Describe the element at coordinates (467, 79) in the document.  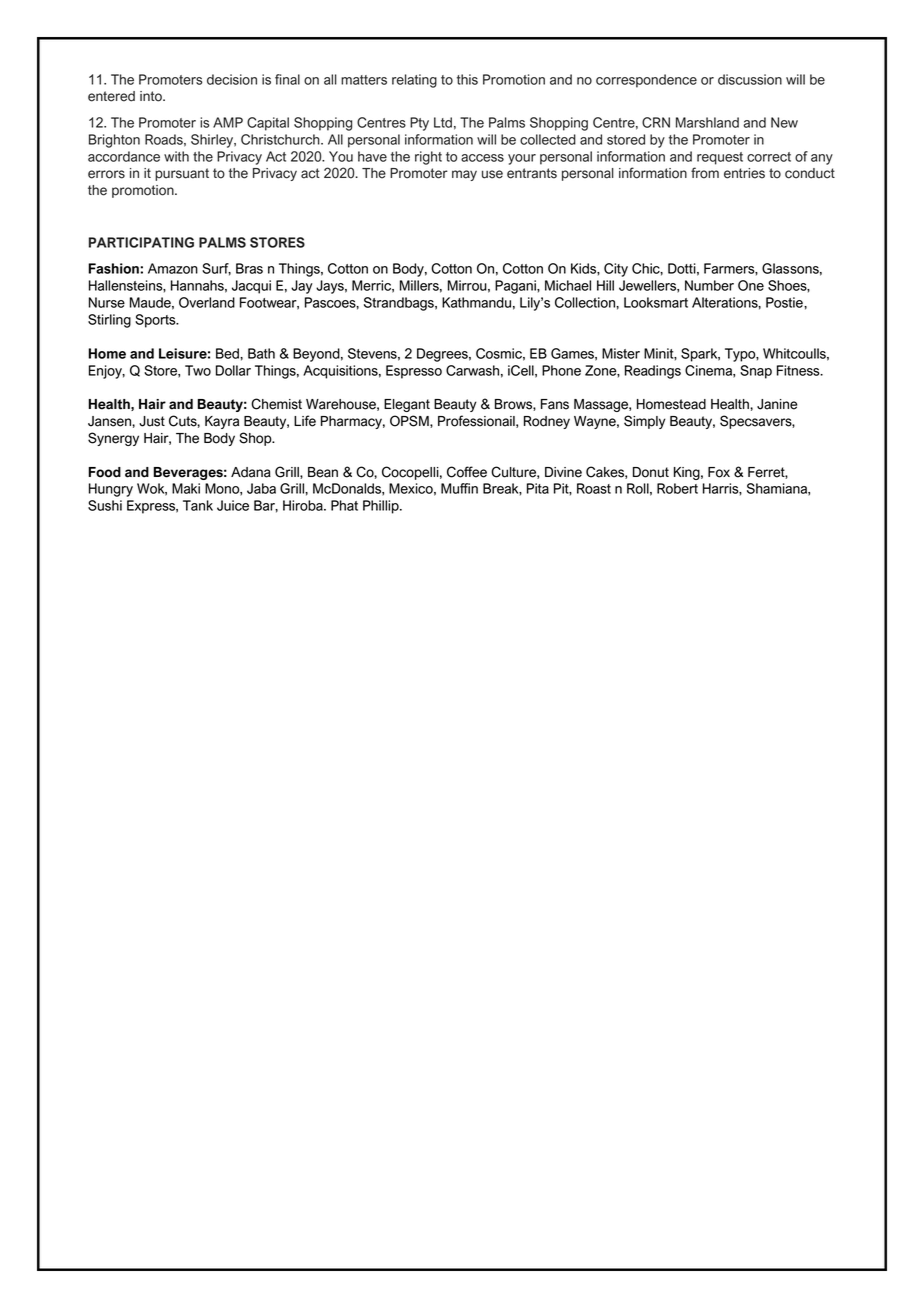
I see `this` at that location.
